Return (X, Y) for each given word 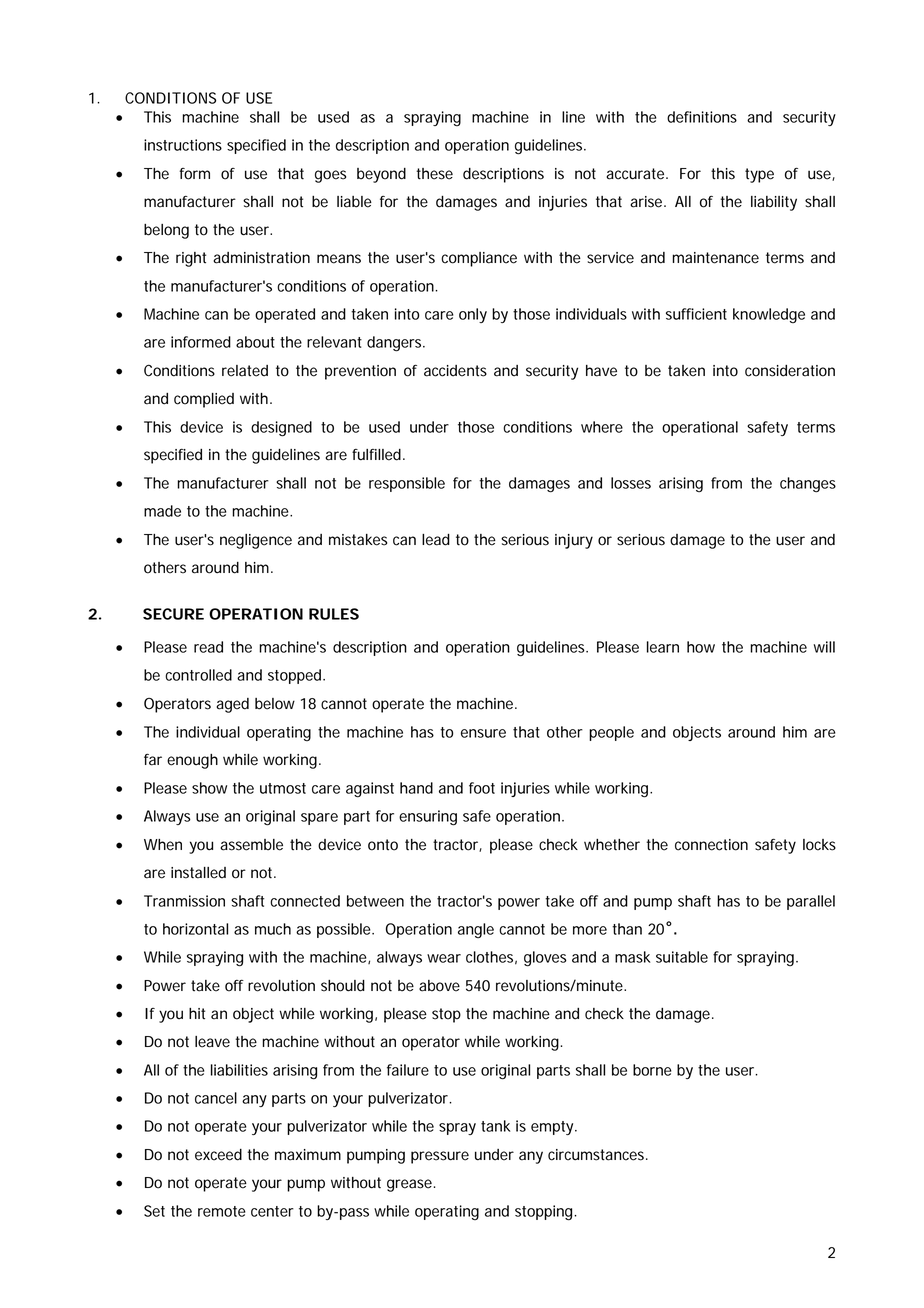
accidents (455, 371)
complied (204, 400)
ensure (483, 733)
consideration (790, 371)
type (759, 175)
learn (663, 647)
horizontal (195, 929)
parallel (811, 902)
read (208, 647)
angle (476, 931)
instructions (183, 145)
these (434, 174)
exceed (218, 1155)
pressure (440, 1157)
